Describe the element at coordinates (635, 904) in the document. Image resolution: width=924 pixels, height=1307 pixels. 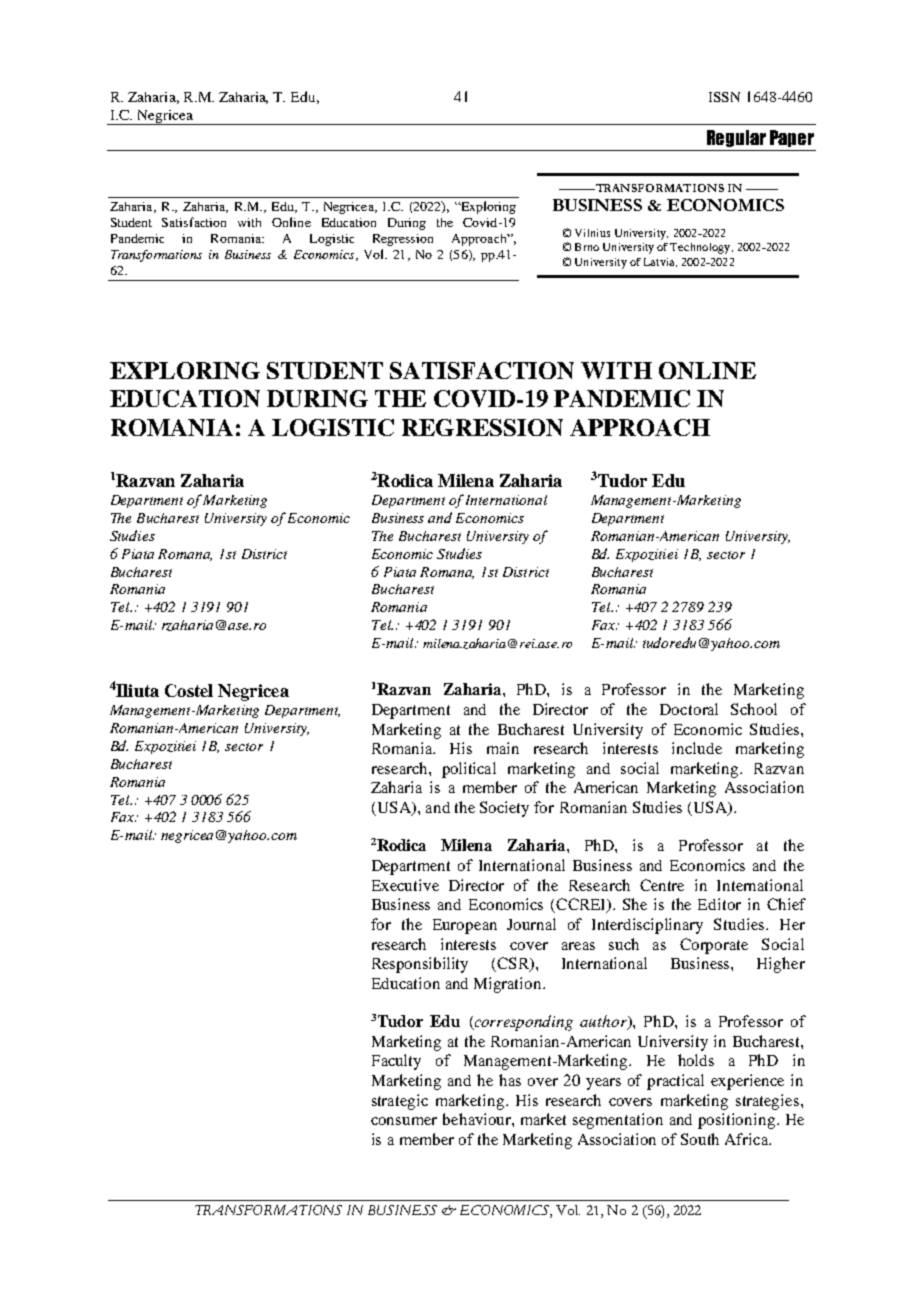
I see `She` at that location.
